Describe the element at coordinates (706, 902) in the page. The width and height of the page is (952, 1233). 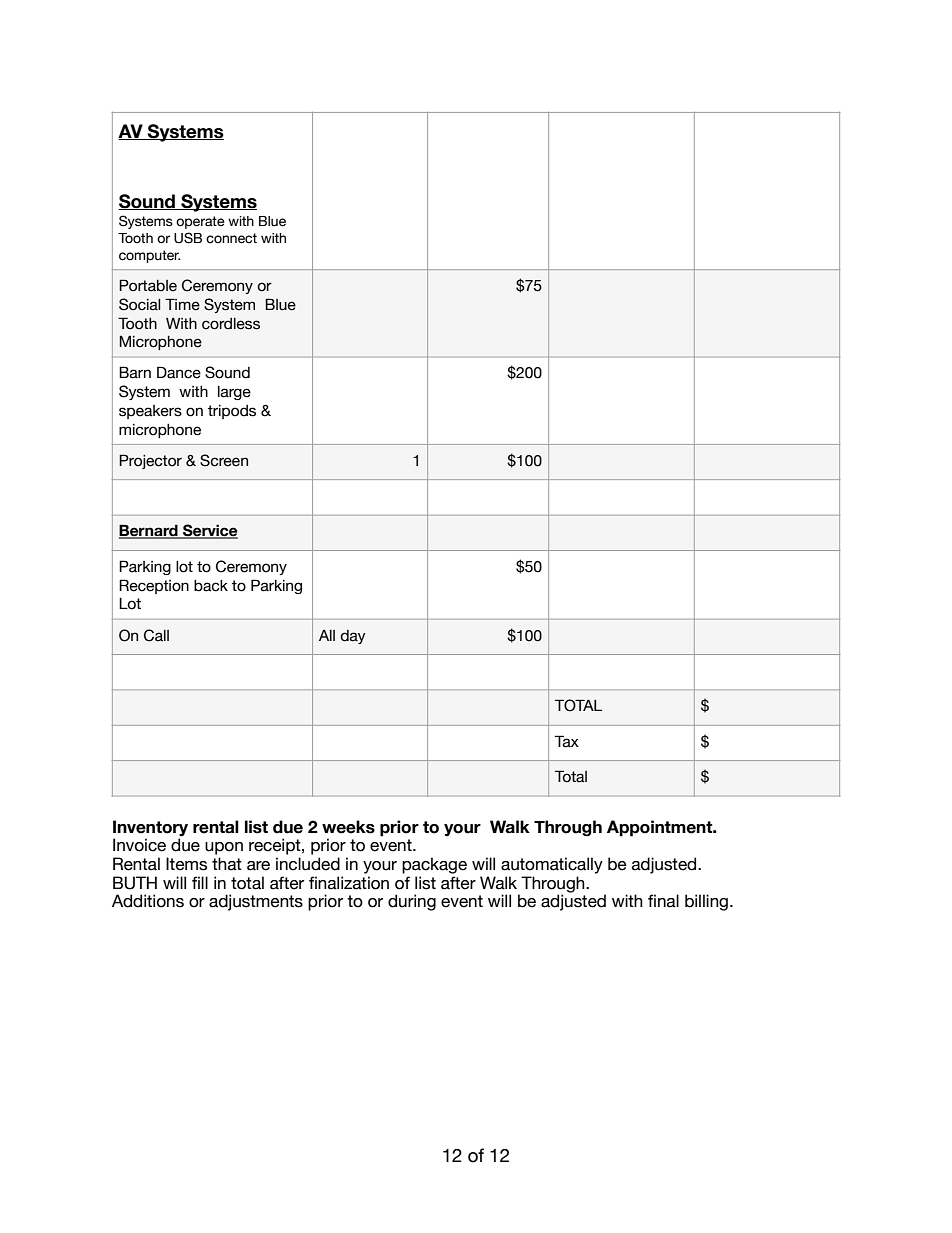
I see `billing` at that location.
